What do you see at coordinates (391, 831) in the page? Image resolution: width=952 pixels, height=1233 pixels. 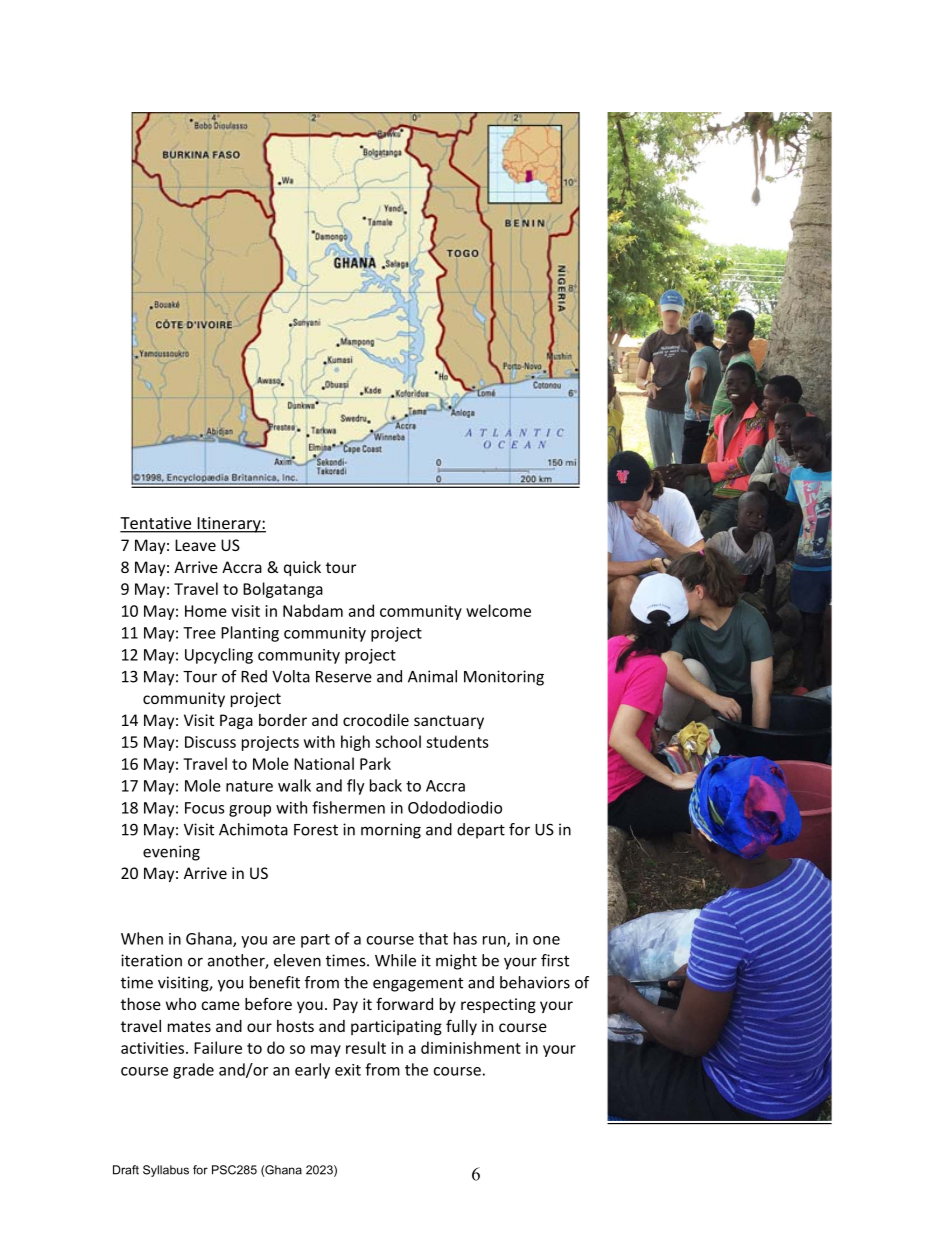 I see `morning` at bounding box center [391, 831].
